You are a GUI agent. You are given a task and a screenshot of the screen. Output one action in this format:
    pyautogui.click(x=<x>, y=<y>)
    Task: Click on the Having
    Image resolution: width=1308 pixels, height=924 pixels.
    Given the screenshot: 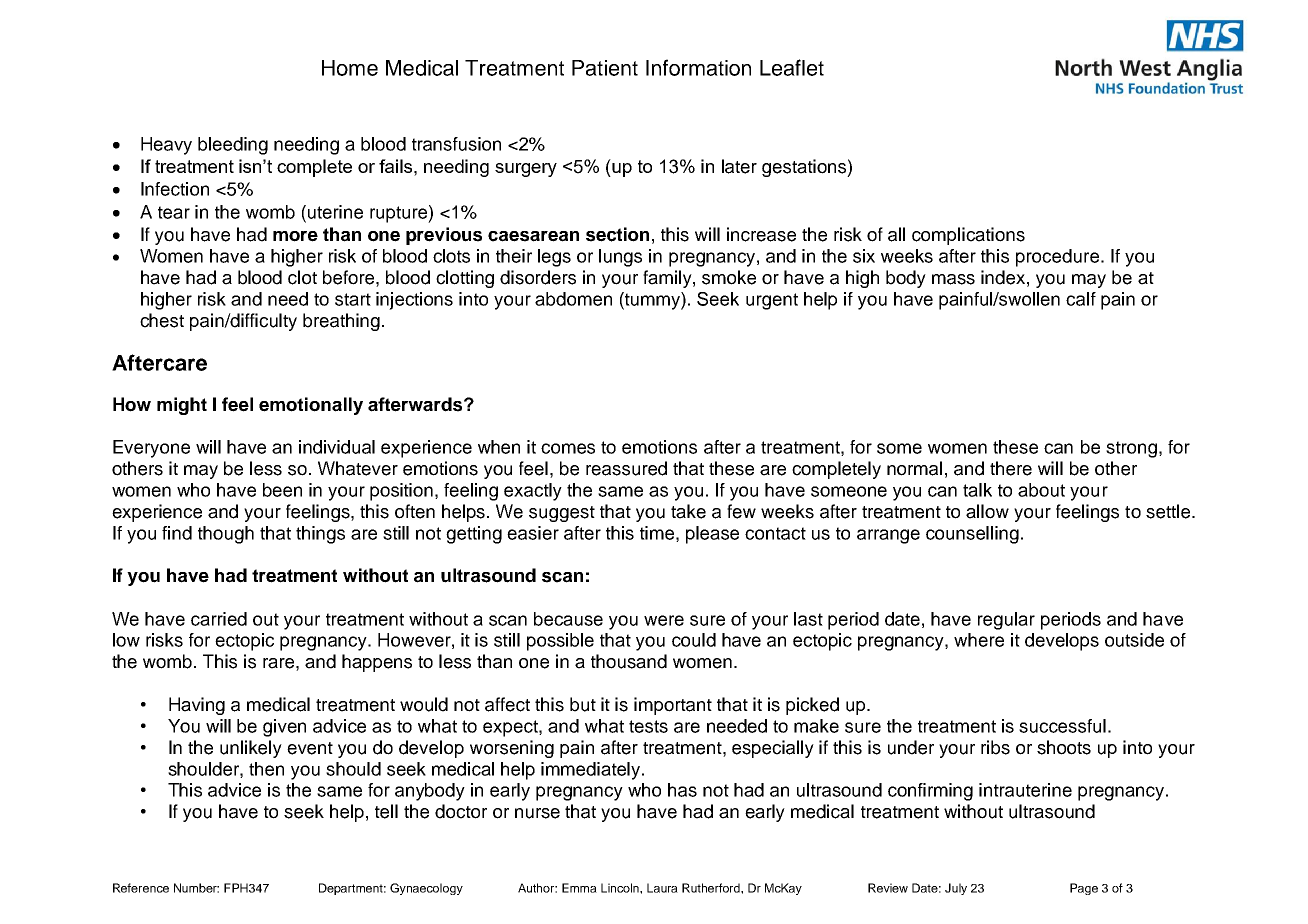 What is the action you would take?
    pyautogui.click(x=197, y=706)
